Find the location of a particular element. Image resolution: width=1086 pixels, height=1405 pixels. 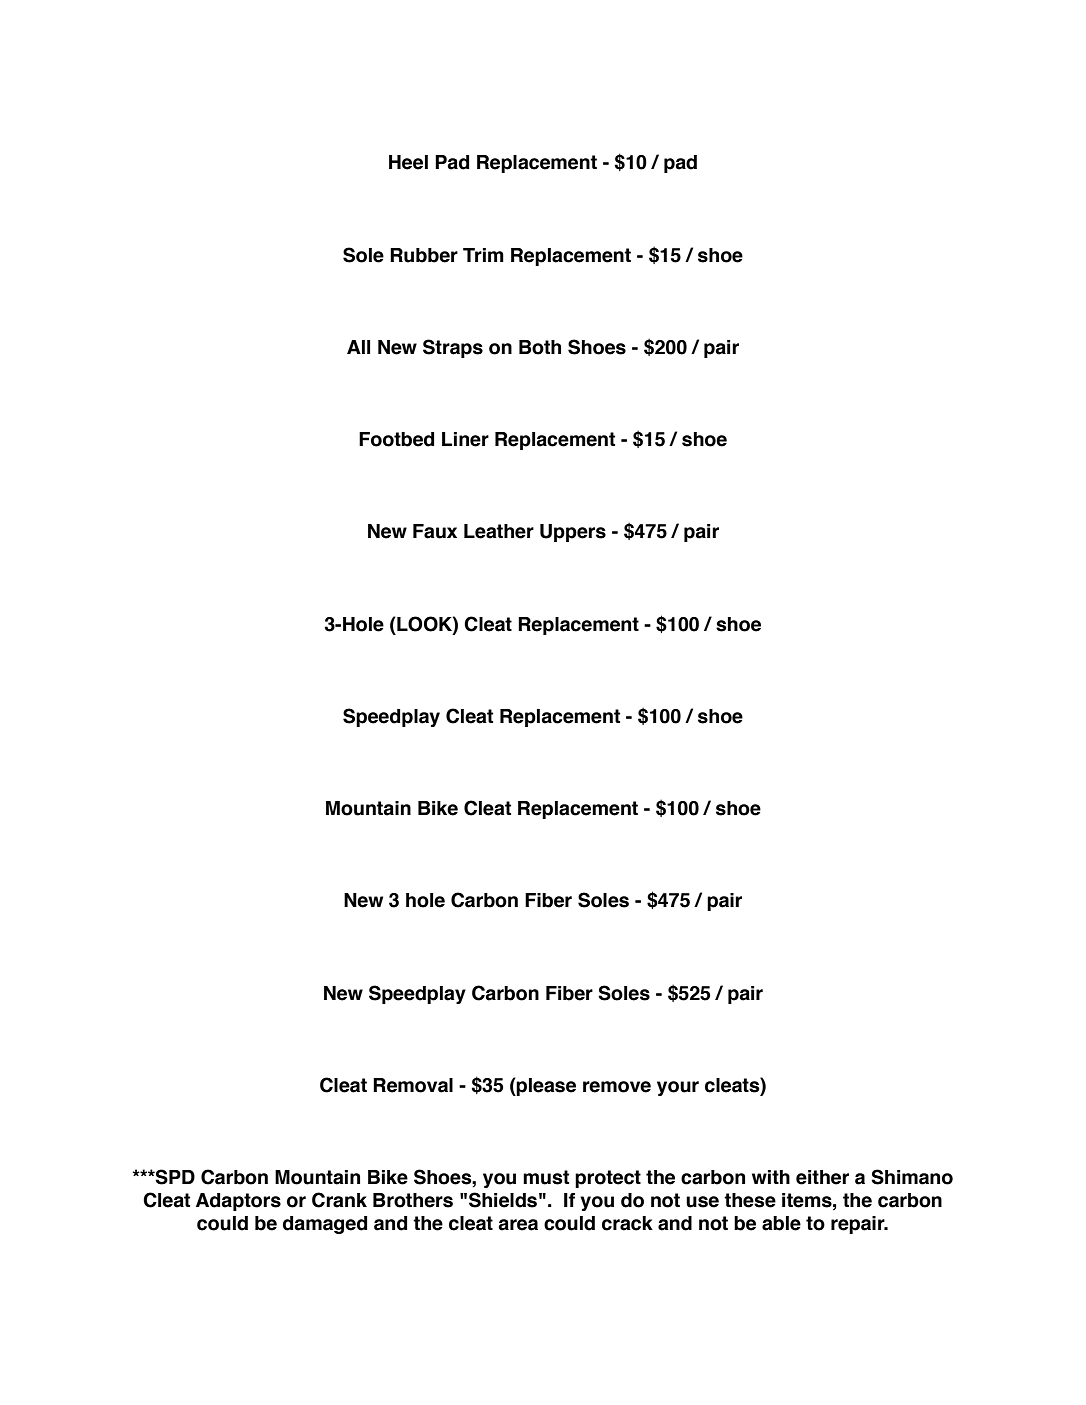

Trim is located at coordinates (483, 255).
